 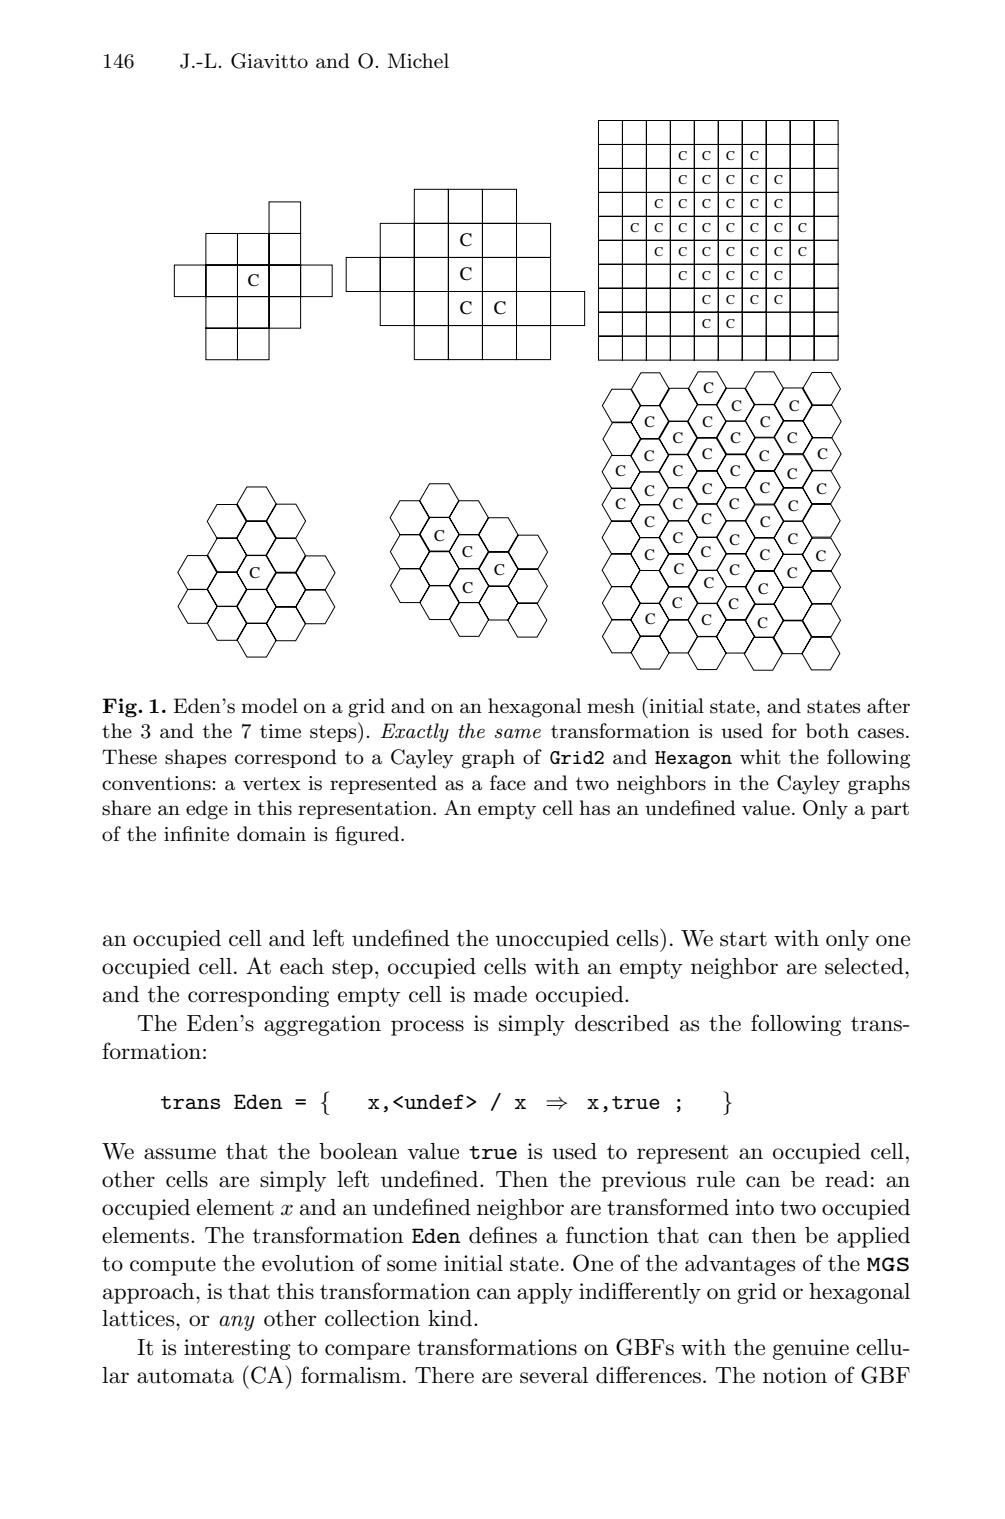 What do you see at coordinates (418, 61) in the screenshot?
I see `Michel` at bounding box center [418, 61].
